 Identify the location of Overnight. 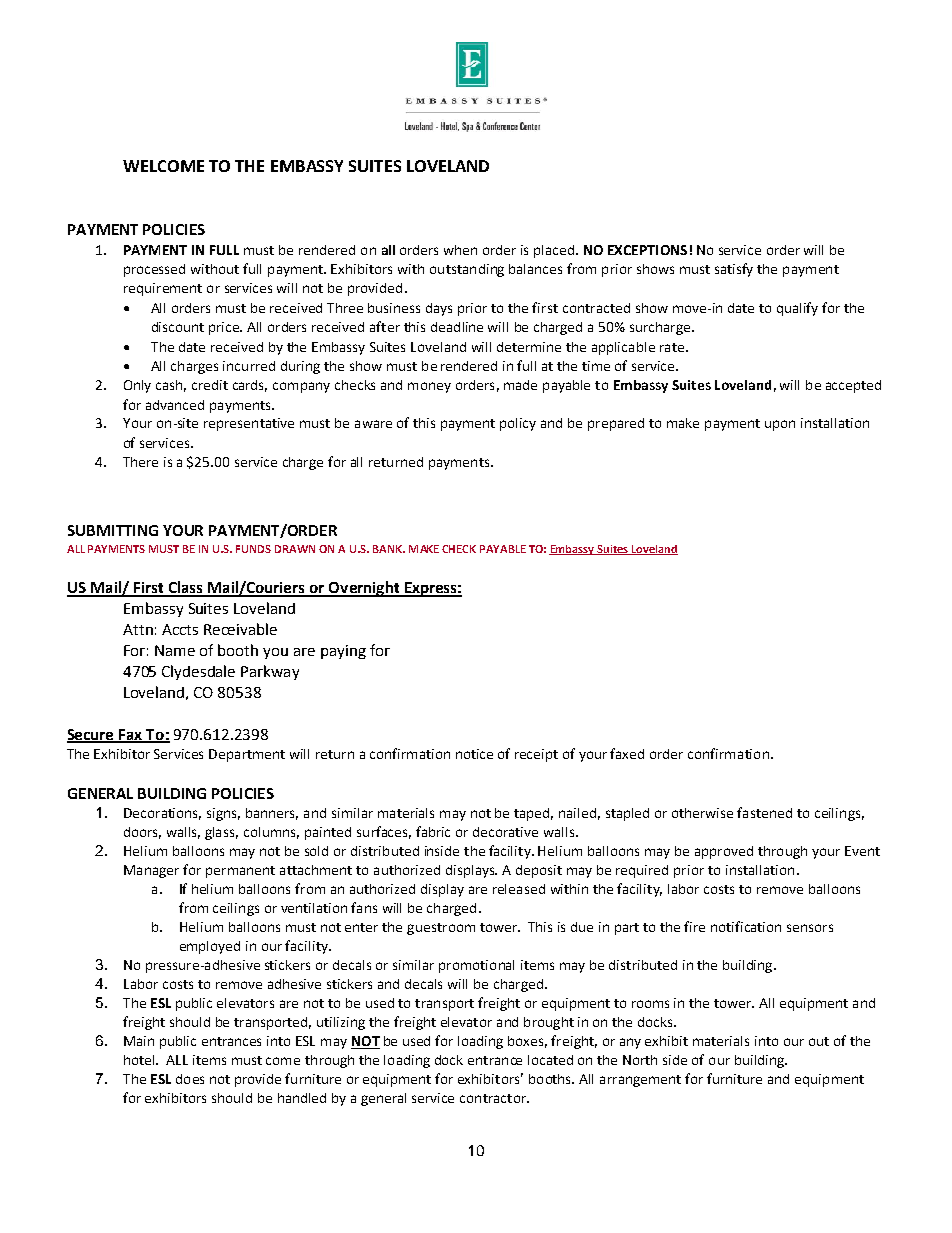
(364, 589).
